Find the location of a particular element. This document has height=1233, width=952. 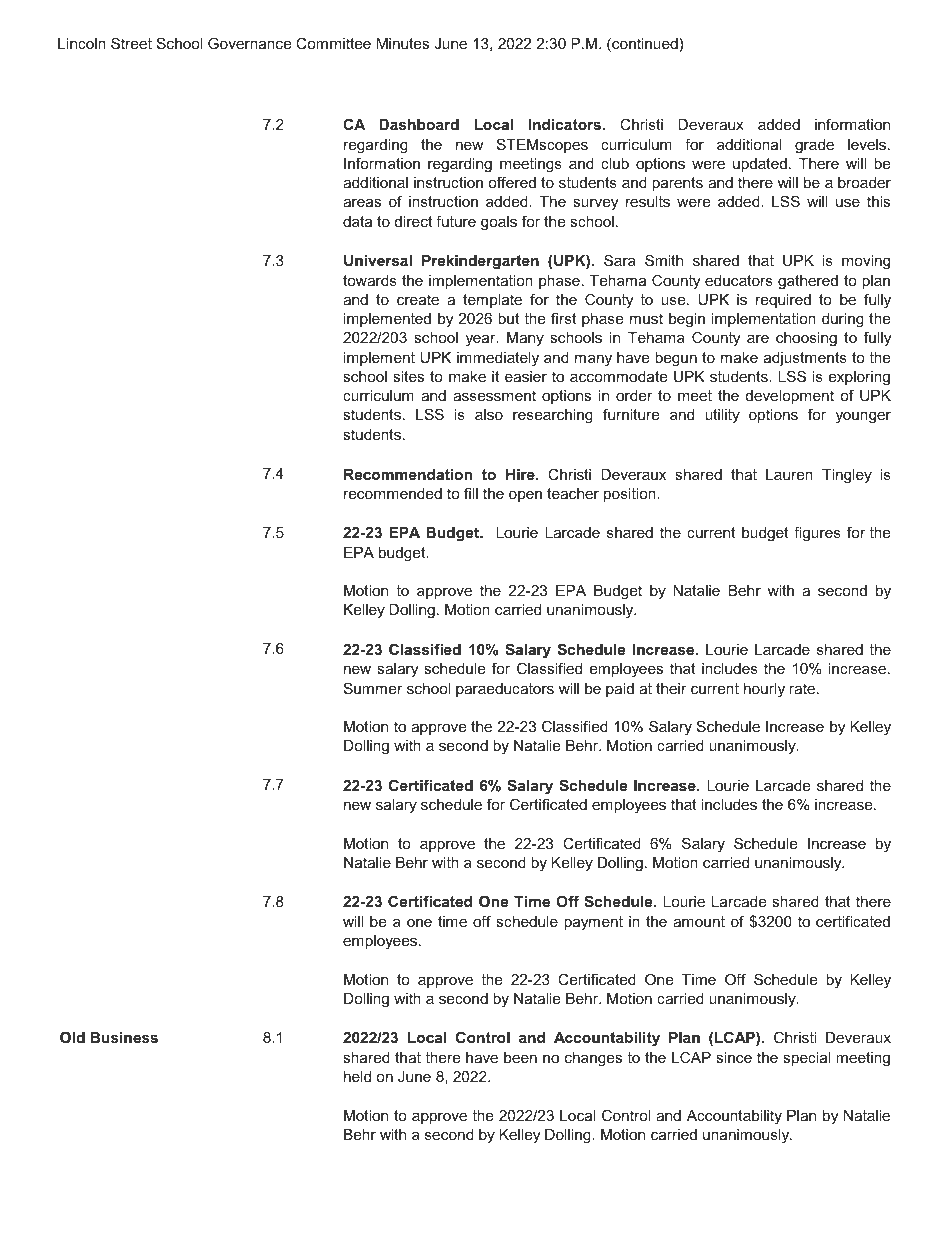

required is located at coordinates (783, 301).
